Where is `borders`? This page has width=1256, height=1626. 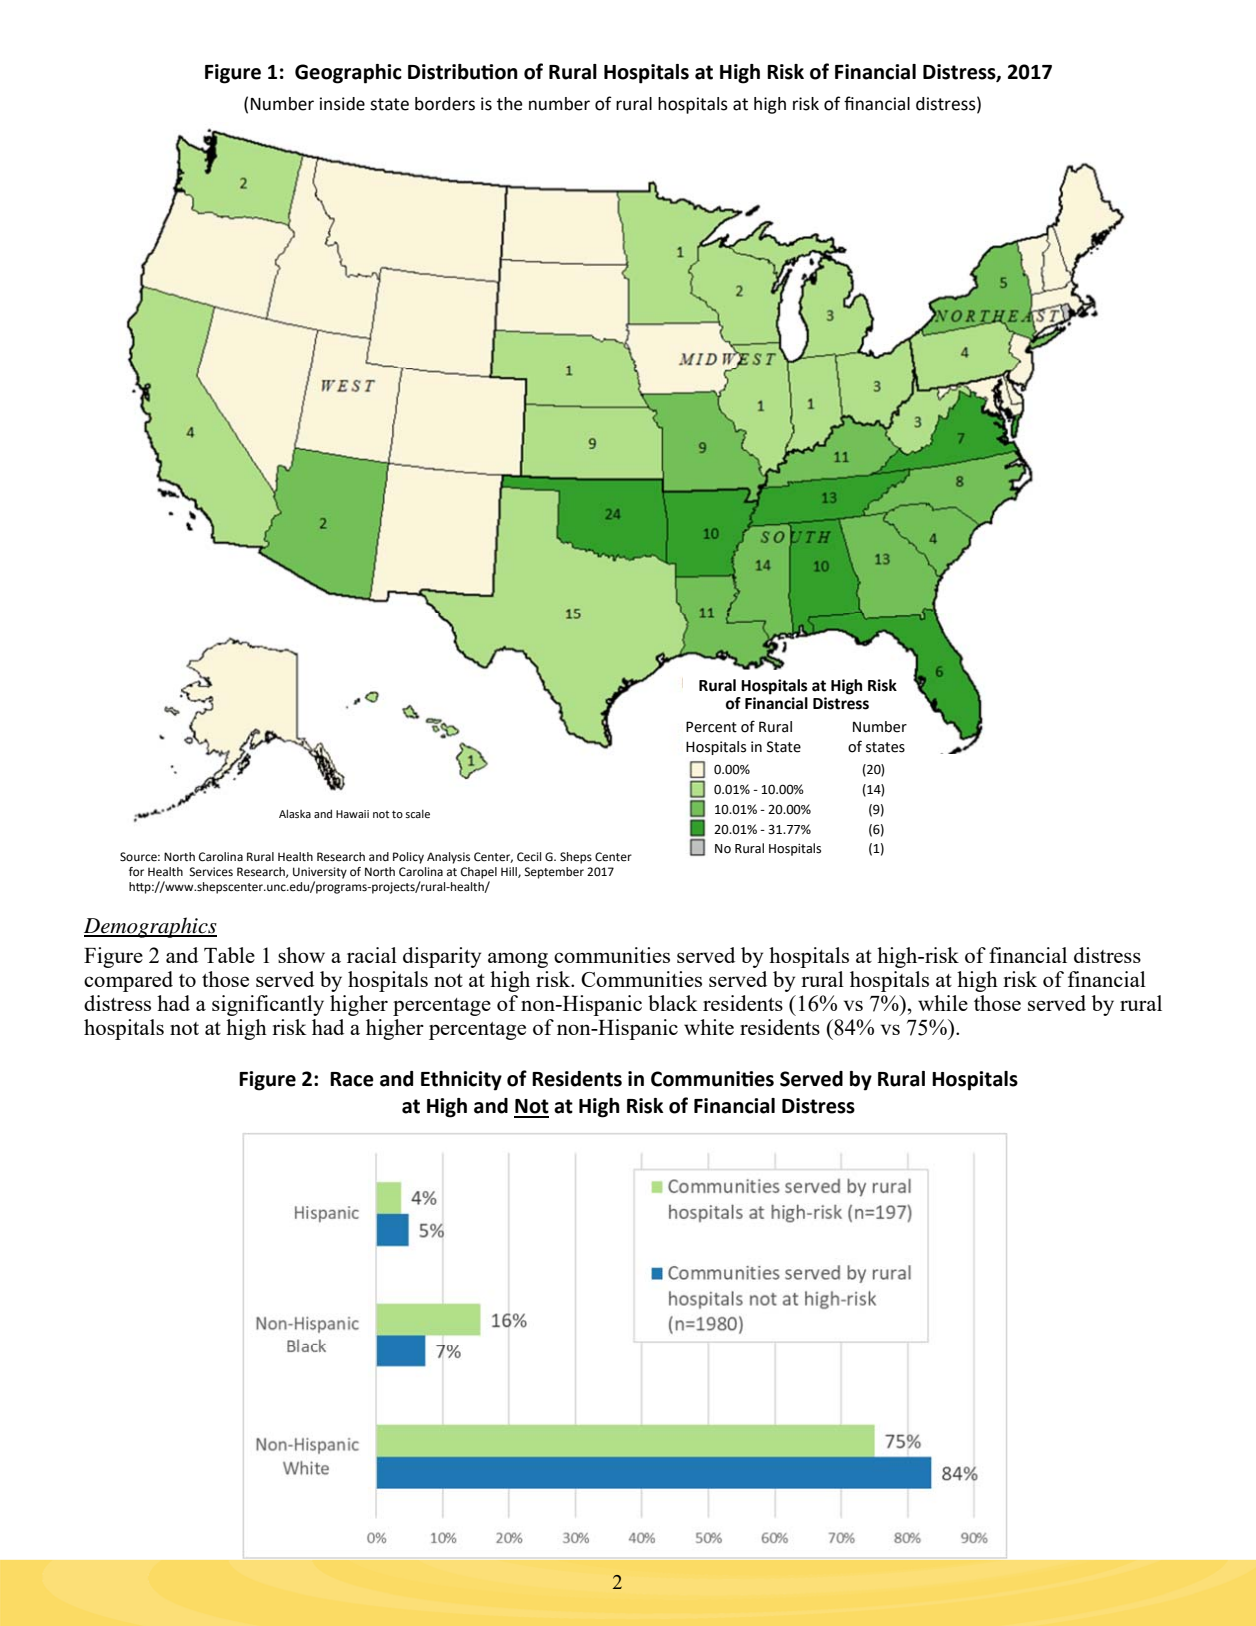
borders is located at coordinates (445, 104).
